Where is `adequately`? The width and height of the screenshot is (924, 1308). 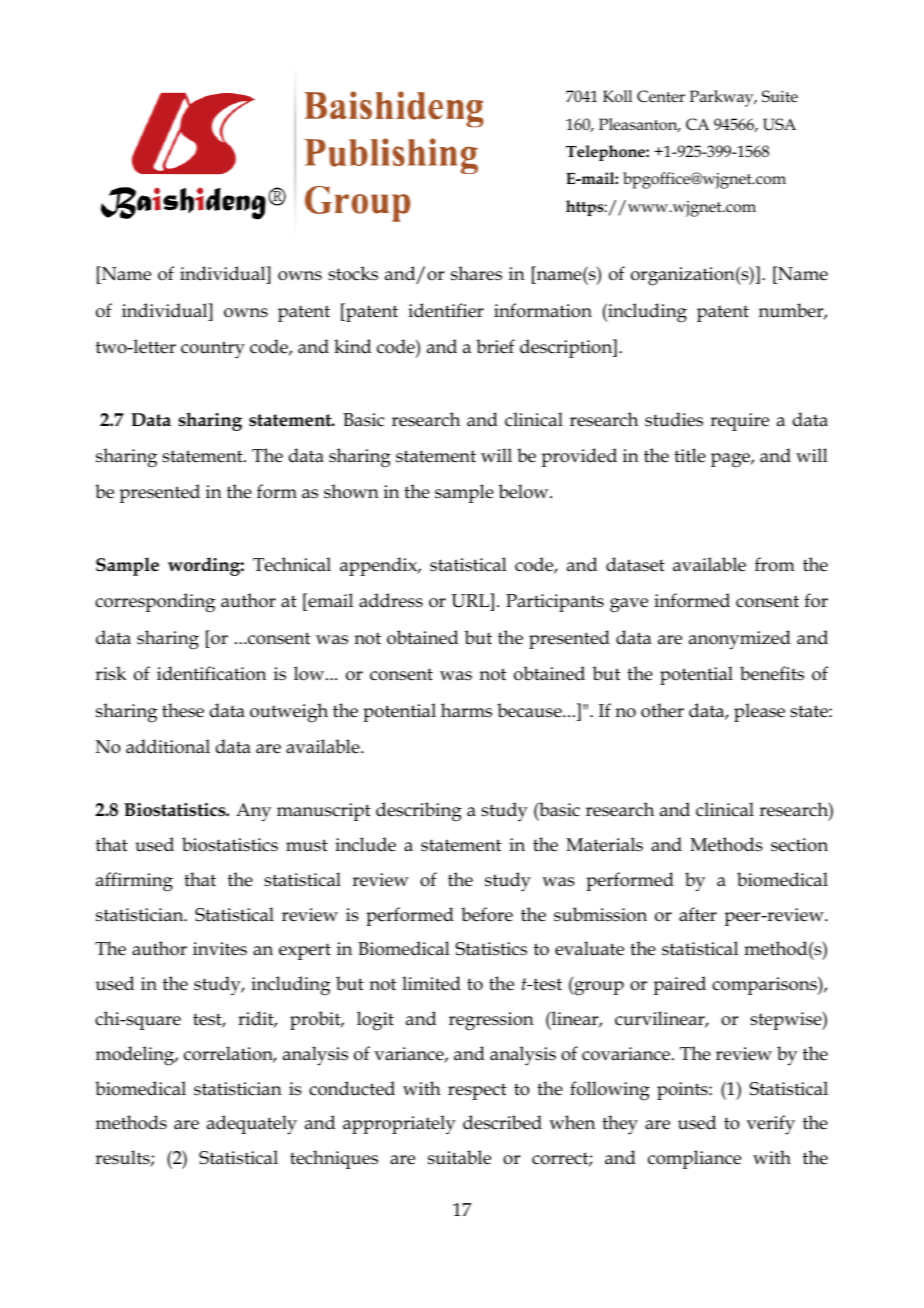
adequately is located at coordinates (252, 1125).
